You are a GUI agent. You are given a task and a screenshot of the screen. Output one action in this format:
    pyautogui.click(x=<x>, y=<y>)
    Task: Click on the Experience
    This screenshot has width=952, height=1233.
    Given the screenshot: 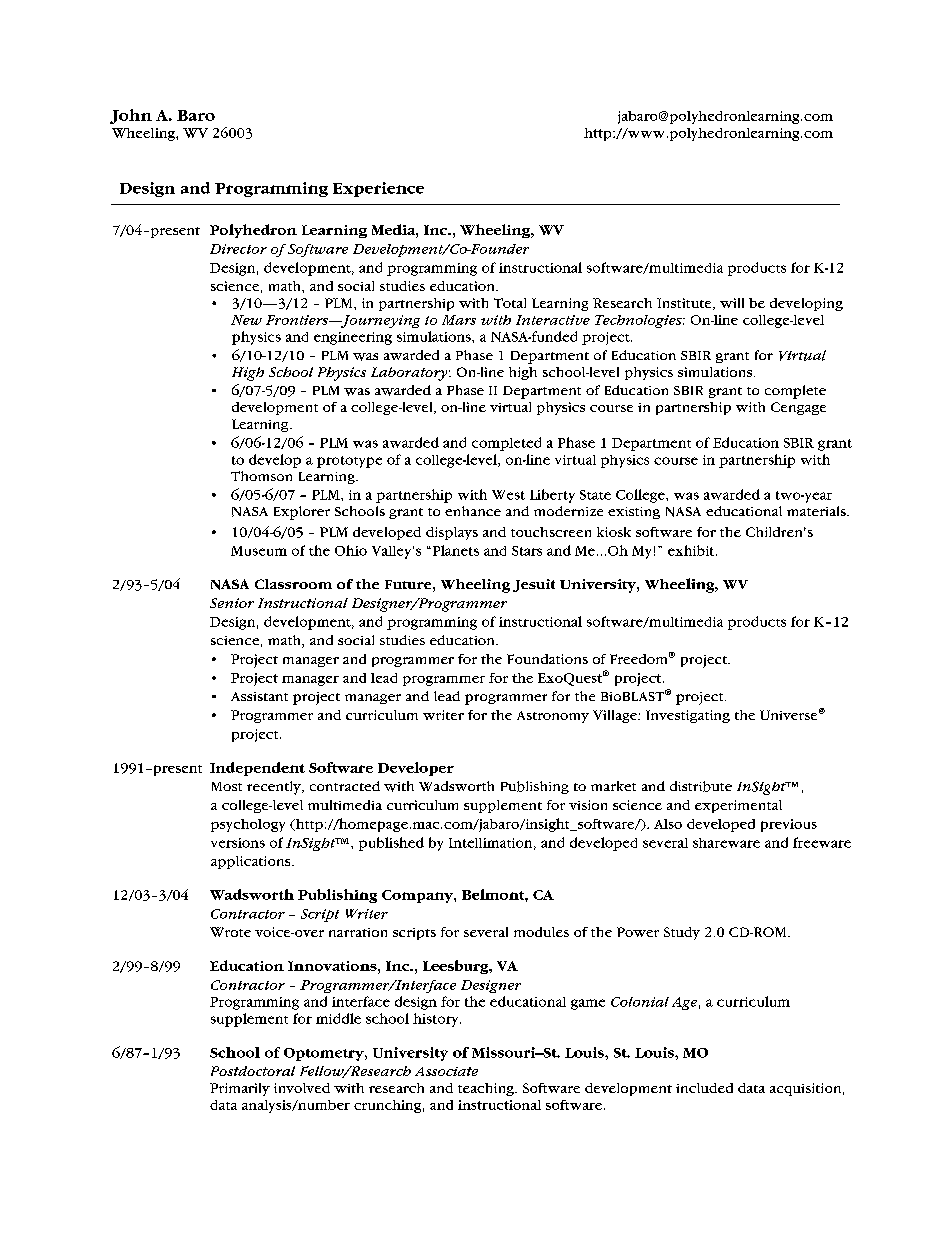 What is the action you would take?
    pyautogui.click(x=378, y=189)
